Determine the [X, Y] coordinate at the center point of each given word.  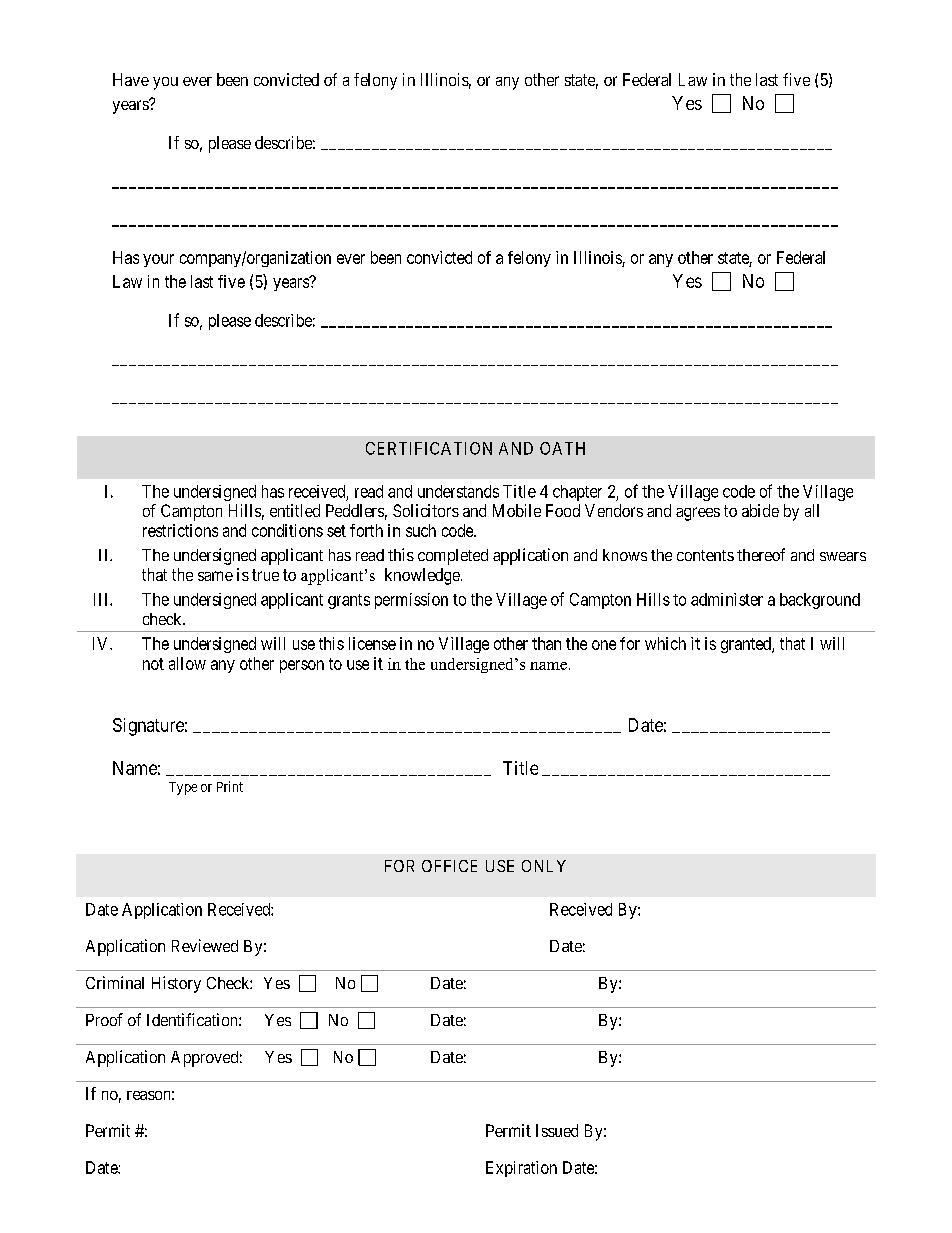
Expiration [521, 1169]
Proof [104, 1019]
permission [411, 601]
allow [187, 663]
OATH [562, 448]
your [158, 260]
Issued [557, 1130]
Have [131, 79]
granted [747, 645]
